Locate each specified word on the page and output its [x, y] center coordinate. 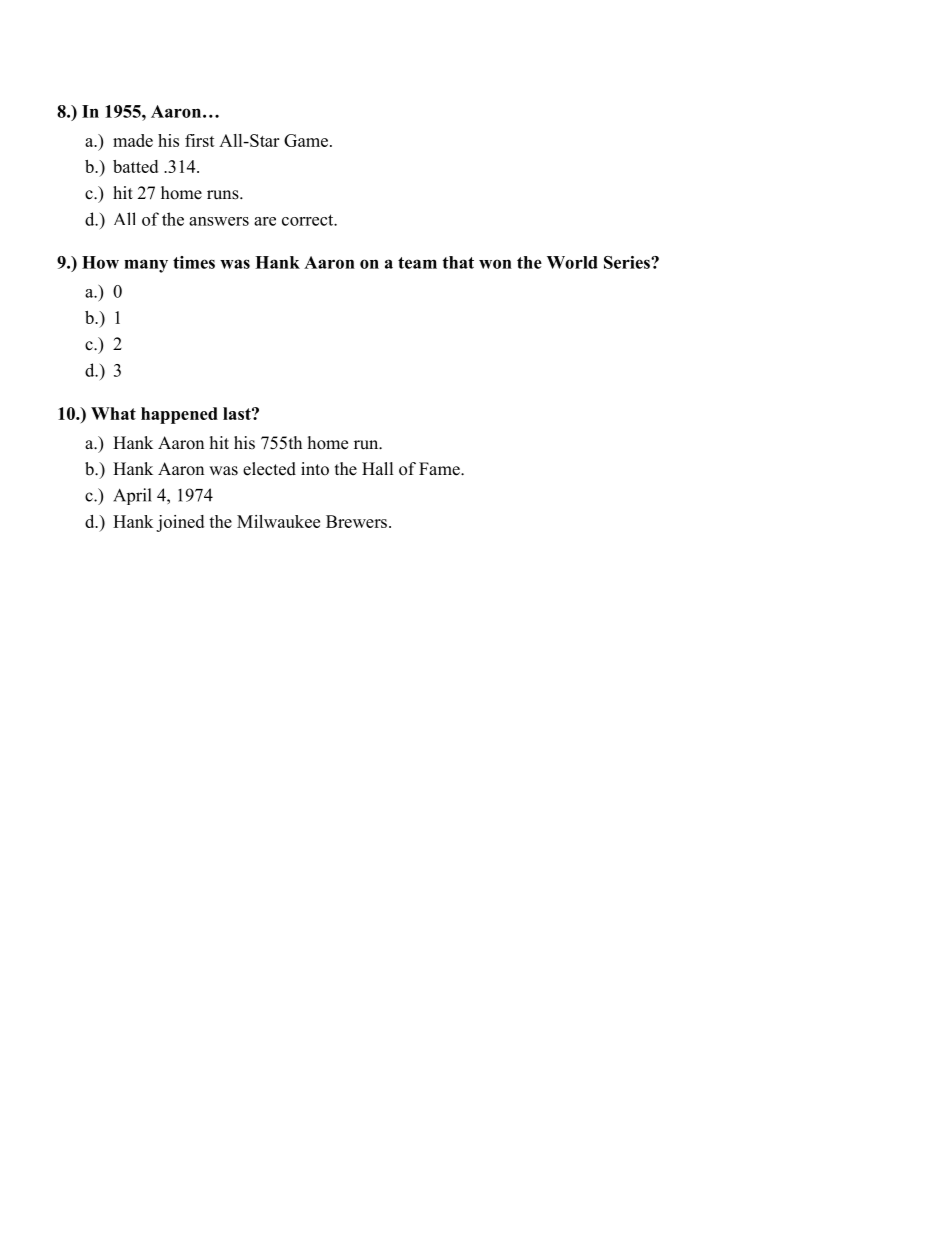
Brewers [356, 521]
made [133, 140]
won [495, 264]
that [458, 262]
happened [179, 415]
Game [307, 140]
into [315, 469]
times [194, 262]
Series [628, 262]
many [146, 266]
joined [180, 523]
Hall [378, 468]
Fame [440, 469]
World [572, 262]
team [417, 263]
